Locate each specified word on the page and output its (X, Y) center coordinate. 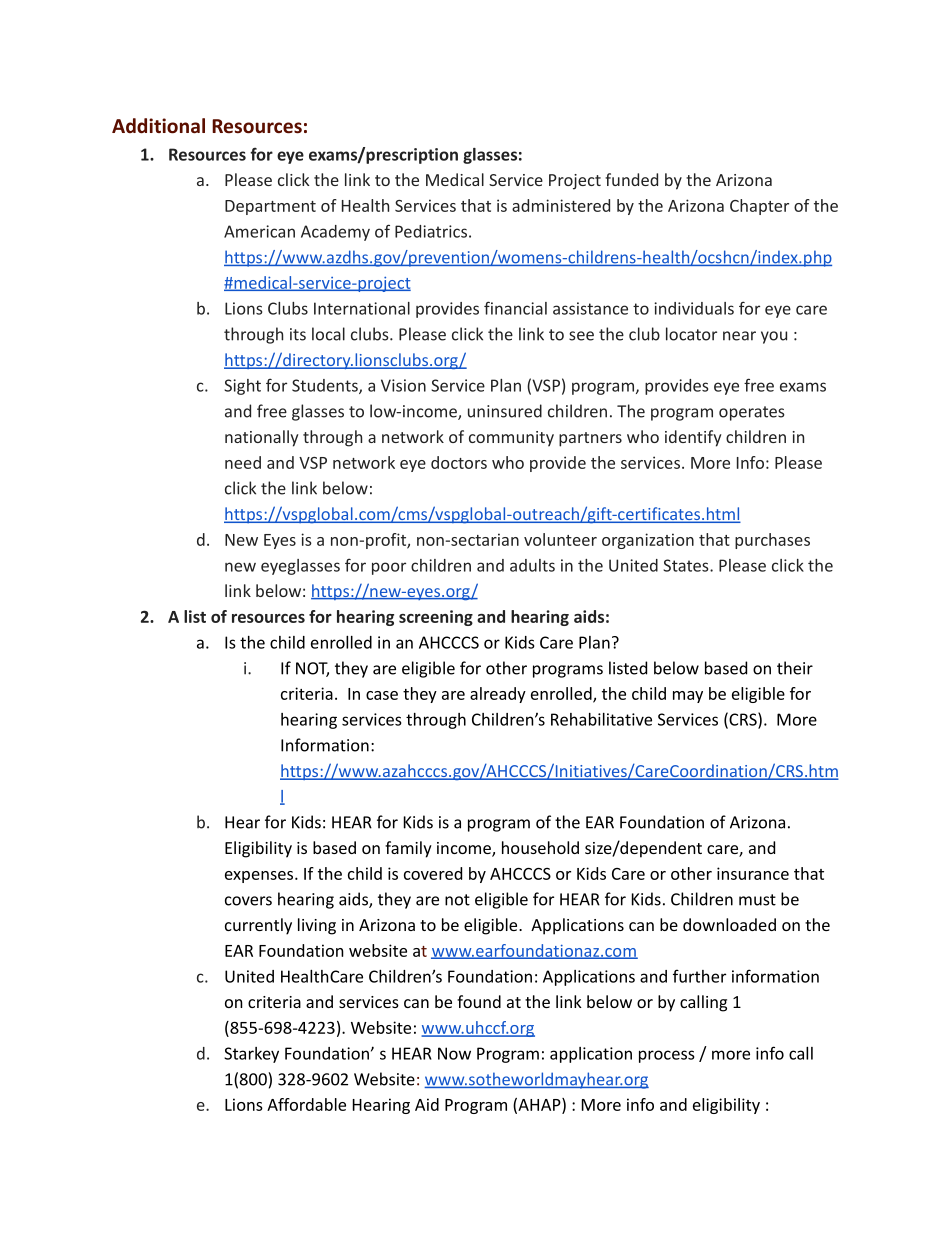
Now (454, 1053)
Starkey (251, 1055)
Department (270, 207)
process (667, 1056)
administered (561, 205)
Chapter (759, 207)
